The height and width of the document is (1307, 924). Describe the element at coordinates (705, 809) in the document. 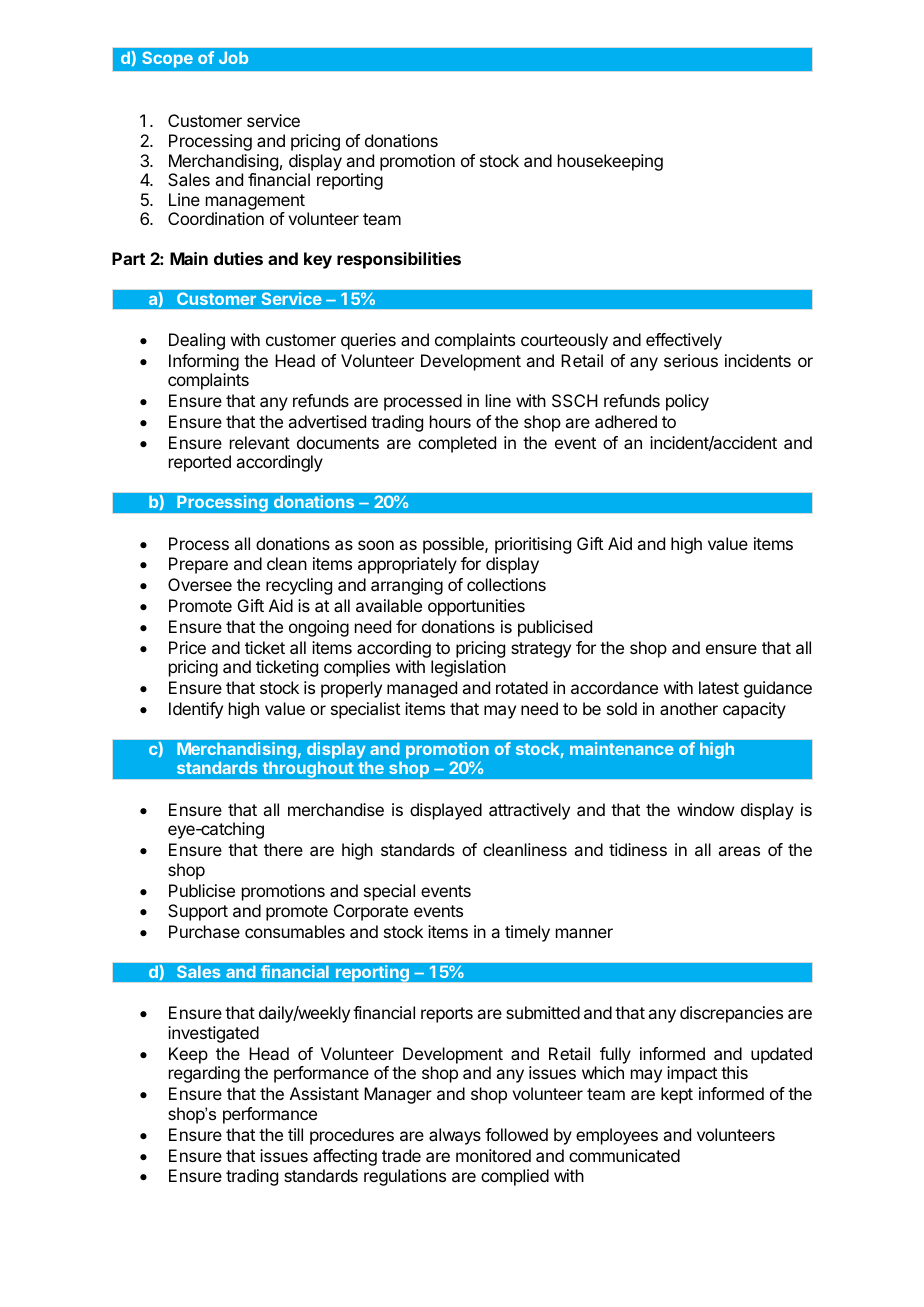

I see `window` at that location.
